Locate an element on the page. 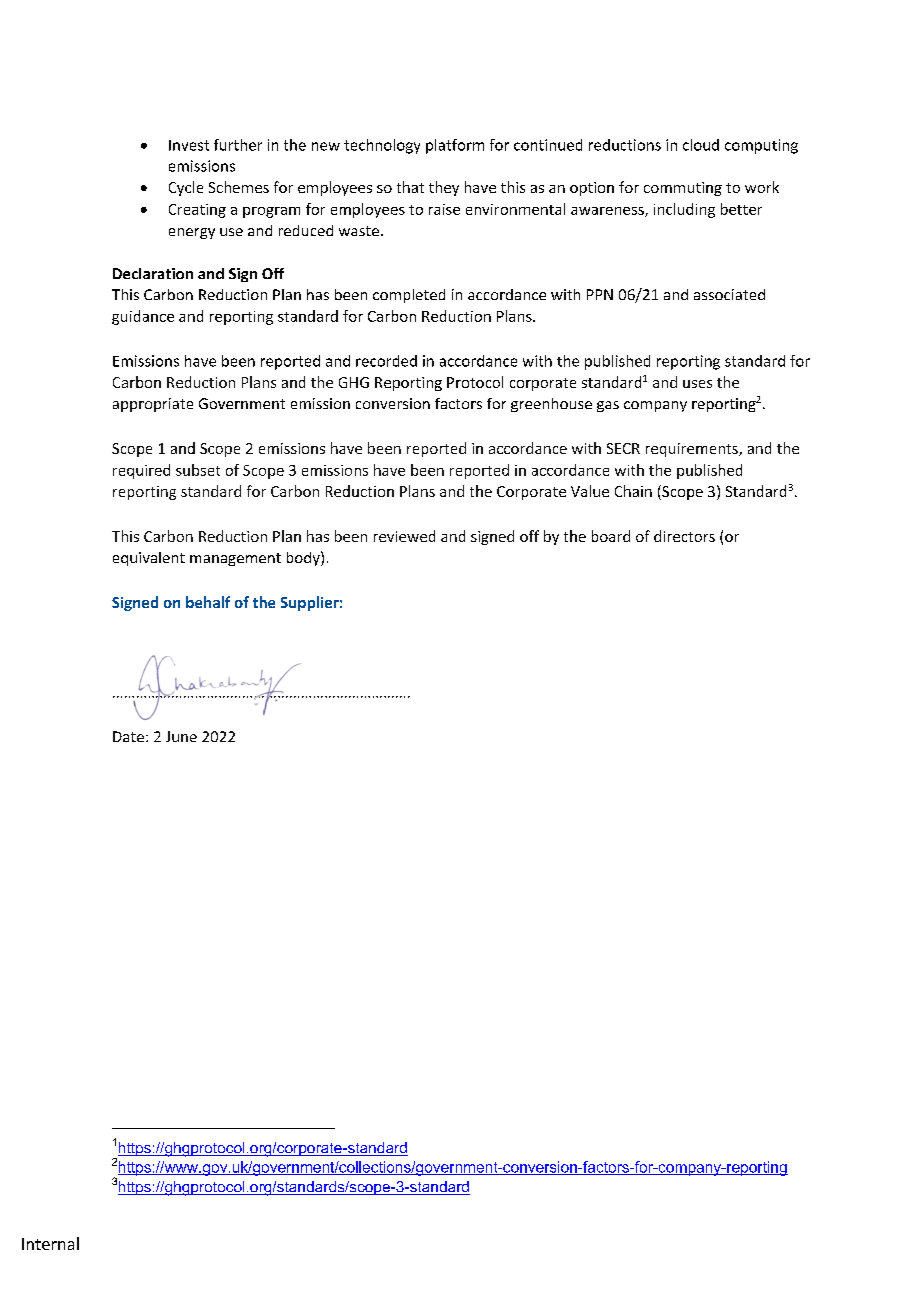 The width and height of the document is (924, 1308). June is located at coordinates (181, 736).
